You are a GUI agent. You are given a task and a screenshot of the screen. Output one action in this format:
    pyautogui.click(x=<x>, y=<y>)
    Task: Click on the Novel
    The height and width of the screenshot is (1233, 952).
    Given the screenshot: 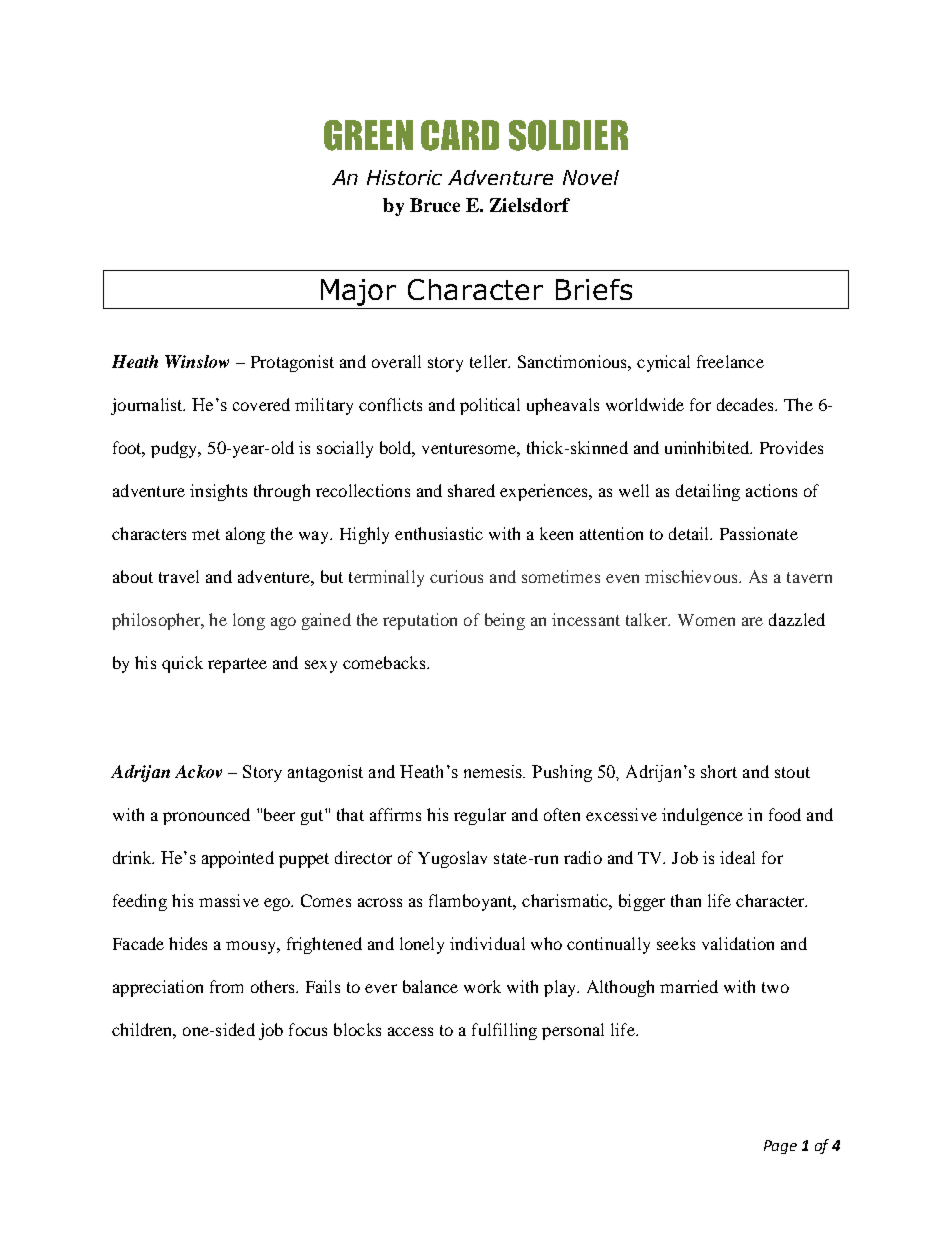 What is the action you would take?
    pyautogui.click(x=591, y=177)
